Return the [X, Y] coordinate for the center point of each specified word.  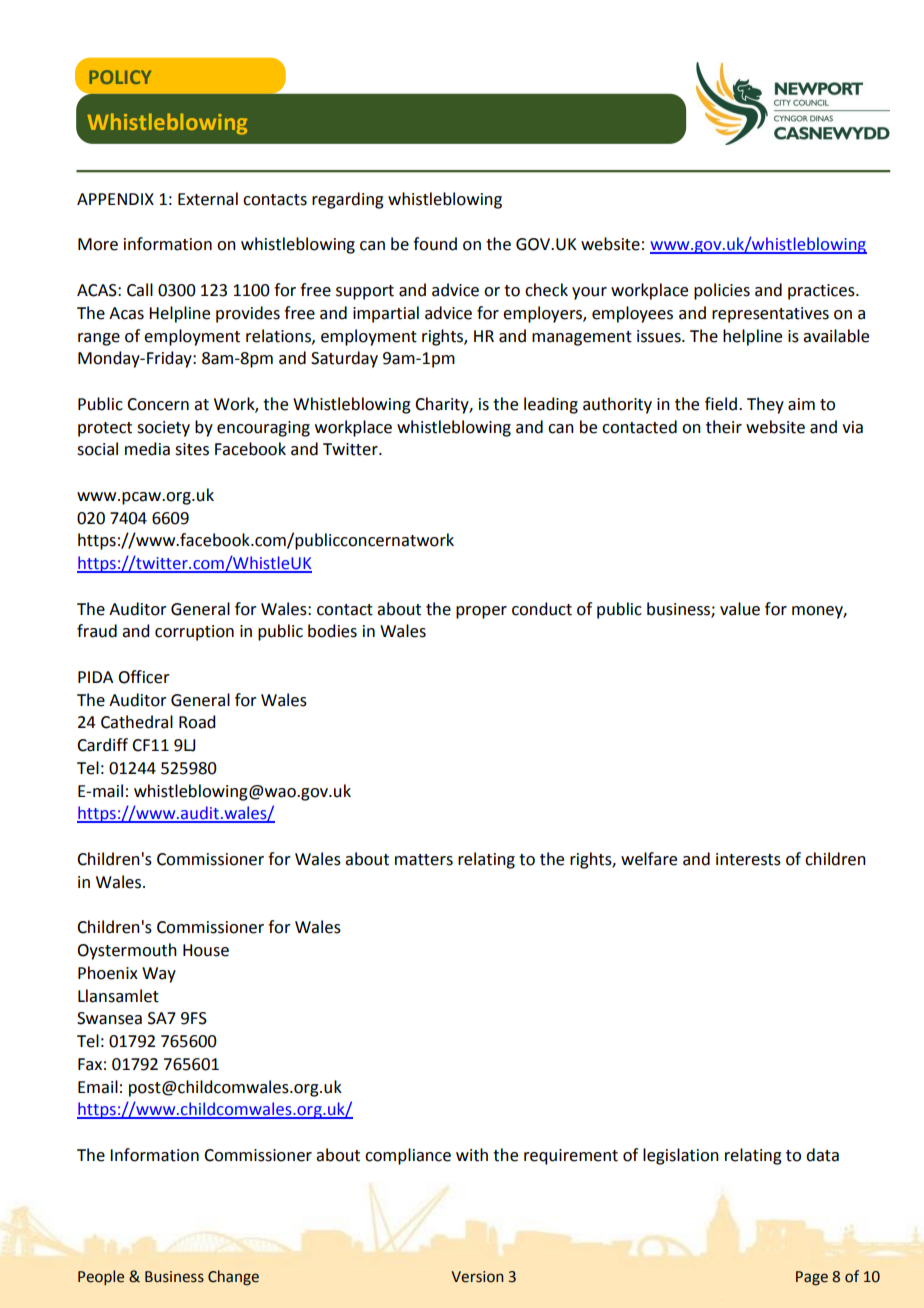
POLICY [120, 77]
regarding [348, 200]
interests [748, 859]
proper [481, 612]
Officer [144, 677]
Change [233, 1278]
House [206, 950]
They [765, 405]
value [740, 609]
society [163, 429]
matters [424, 860]
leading [551, 405]
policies [722, 291]
